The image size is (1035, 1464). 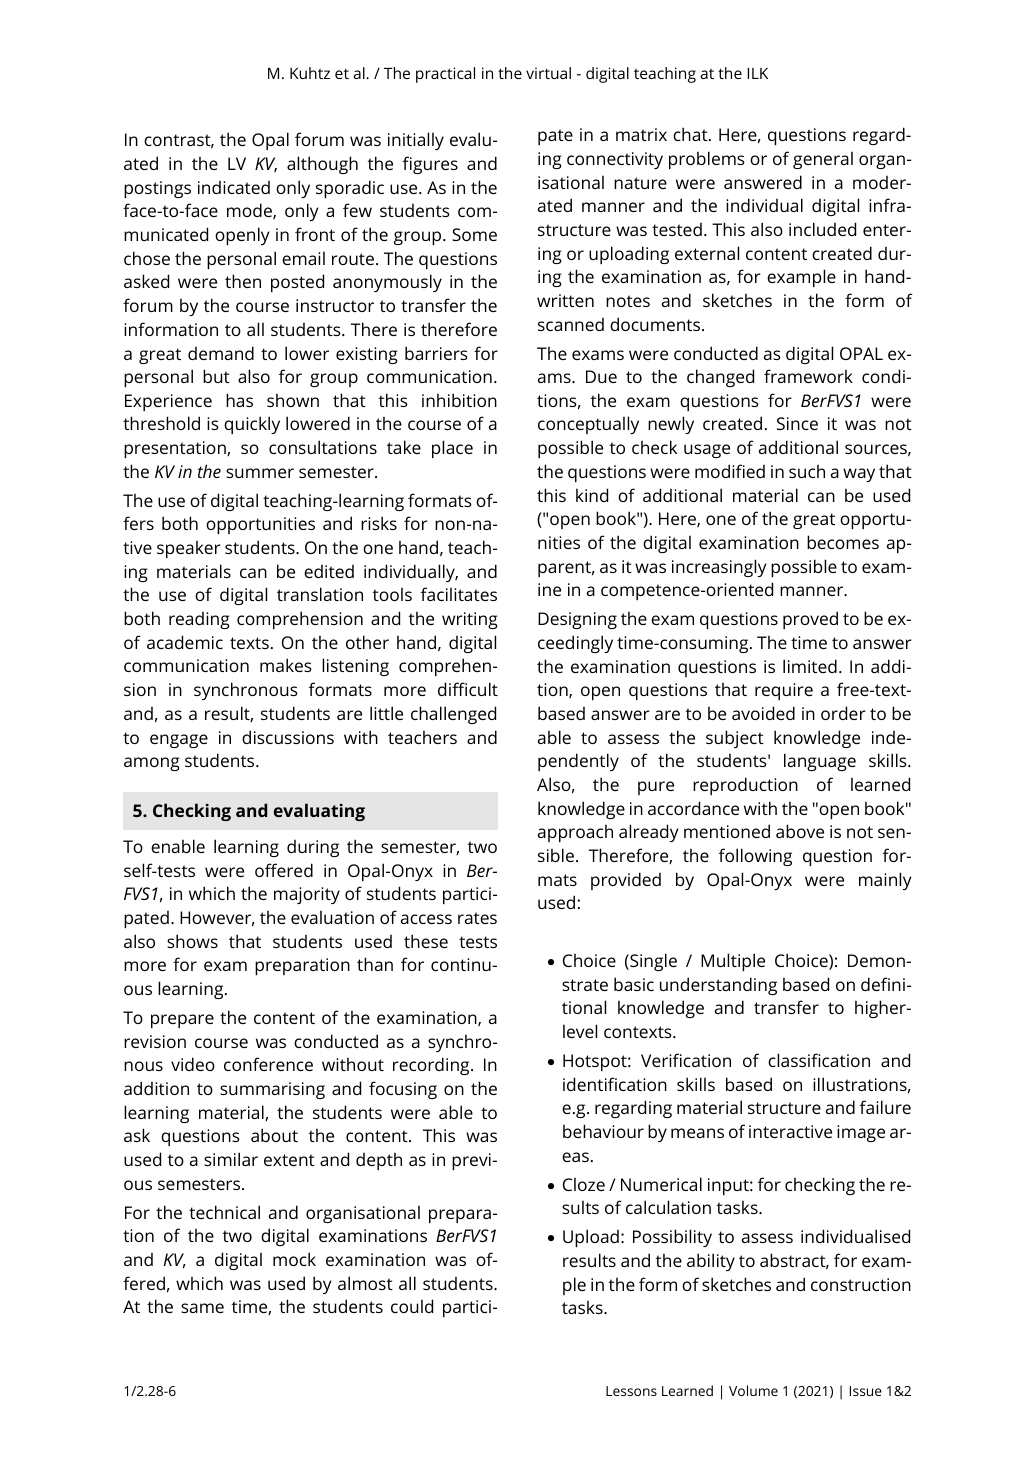 What do you see at coordinates (548, 73) in the document?
I see `virtual` at bounding box center [548, 73].
